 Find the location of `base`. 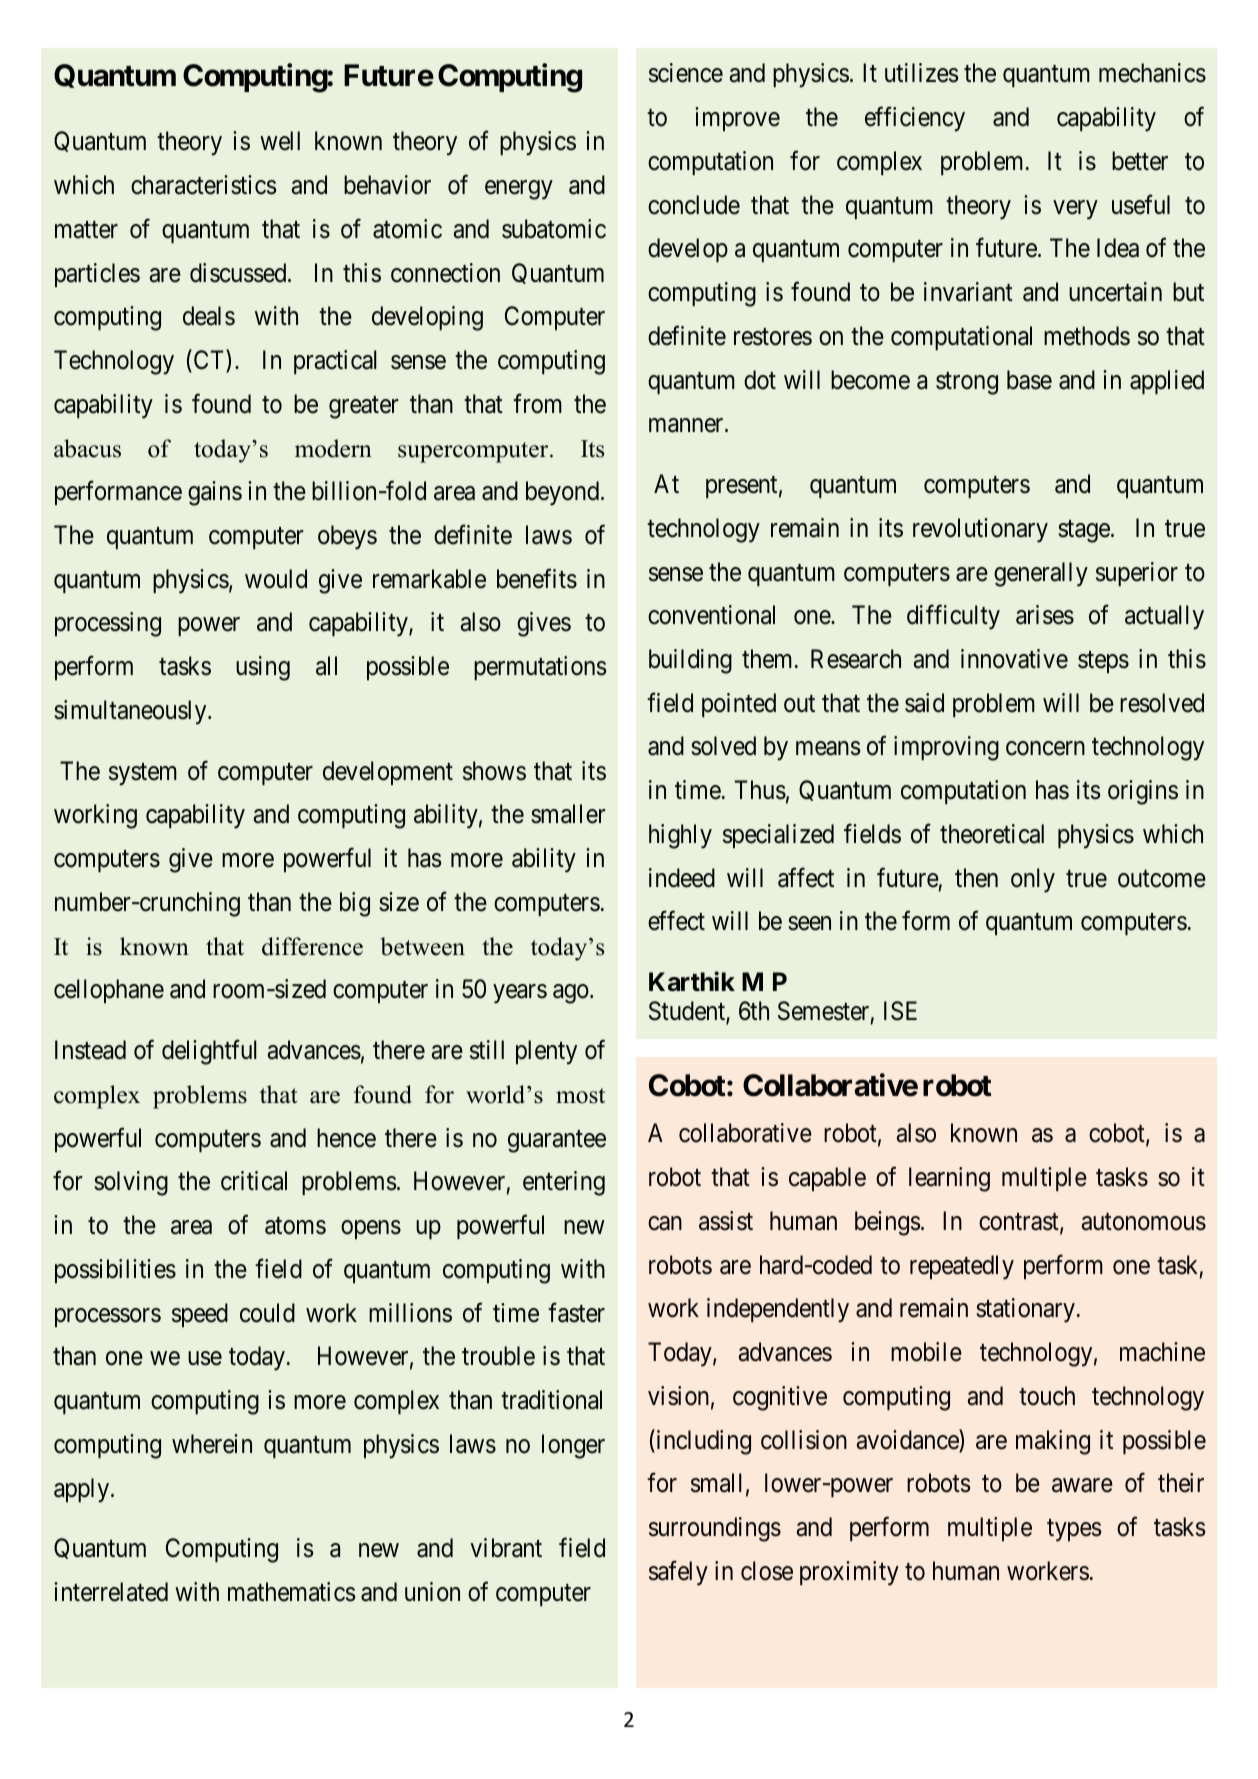

base is located at coordinates (1029, 380).
